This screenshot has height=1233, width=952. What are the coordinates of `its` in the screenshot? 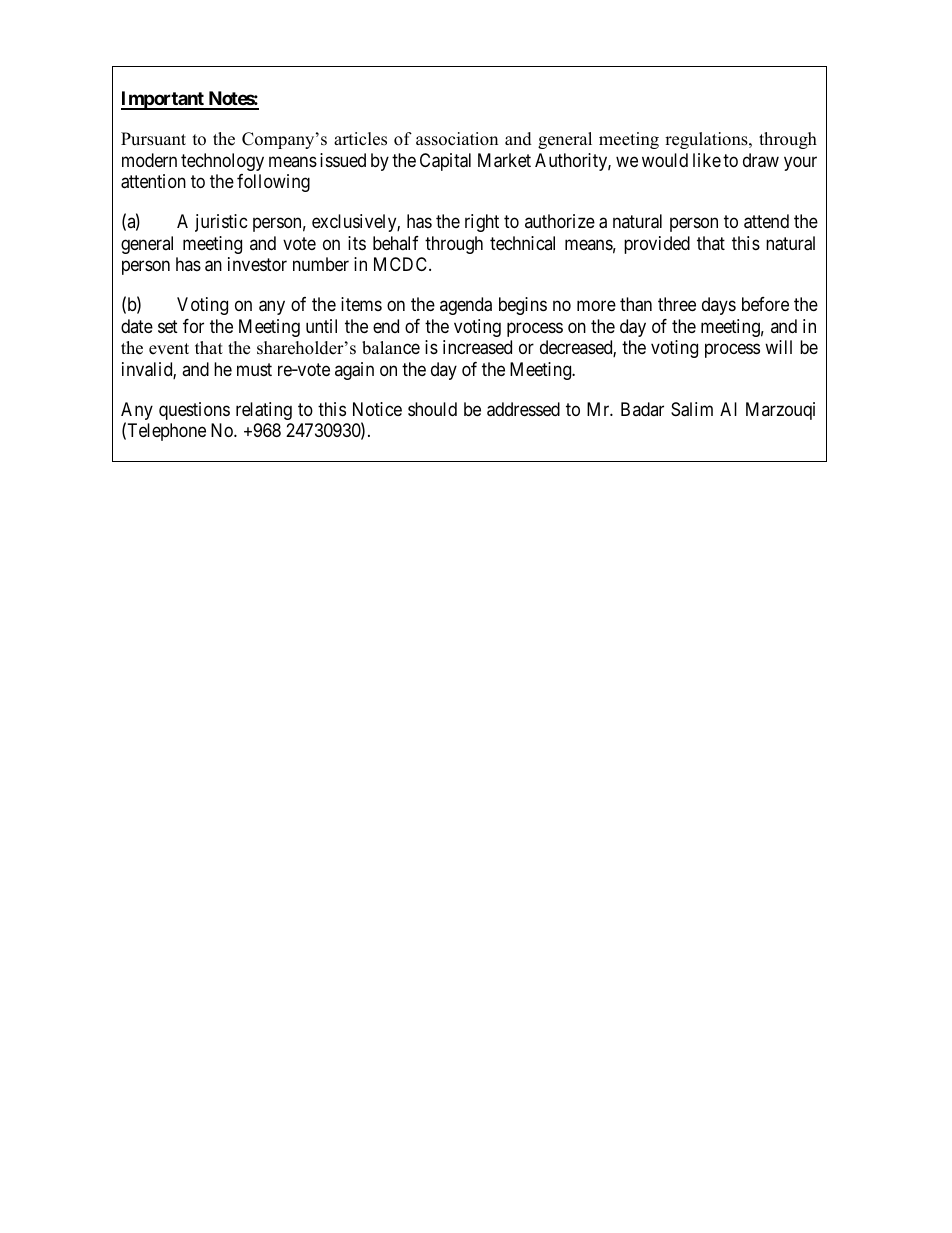 It's located at (357, 243).
